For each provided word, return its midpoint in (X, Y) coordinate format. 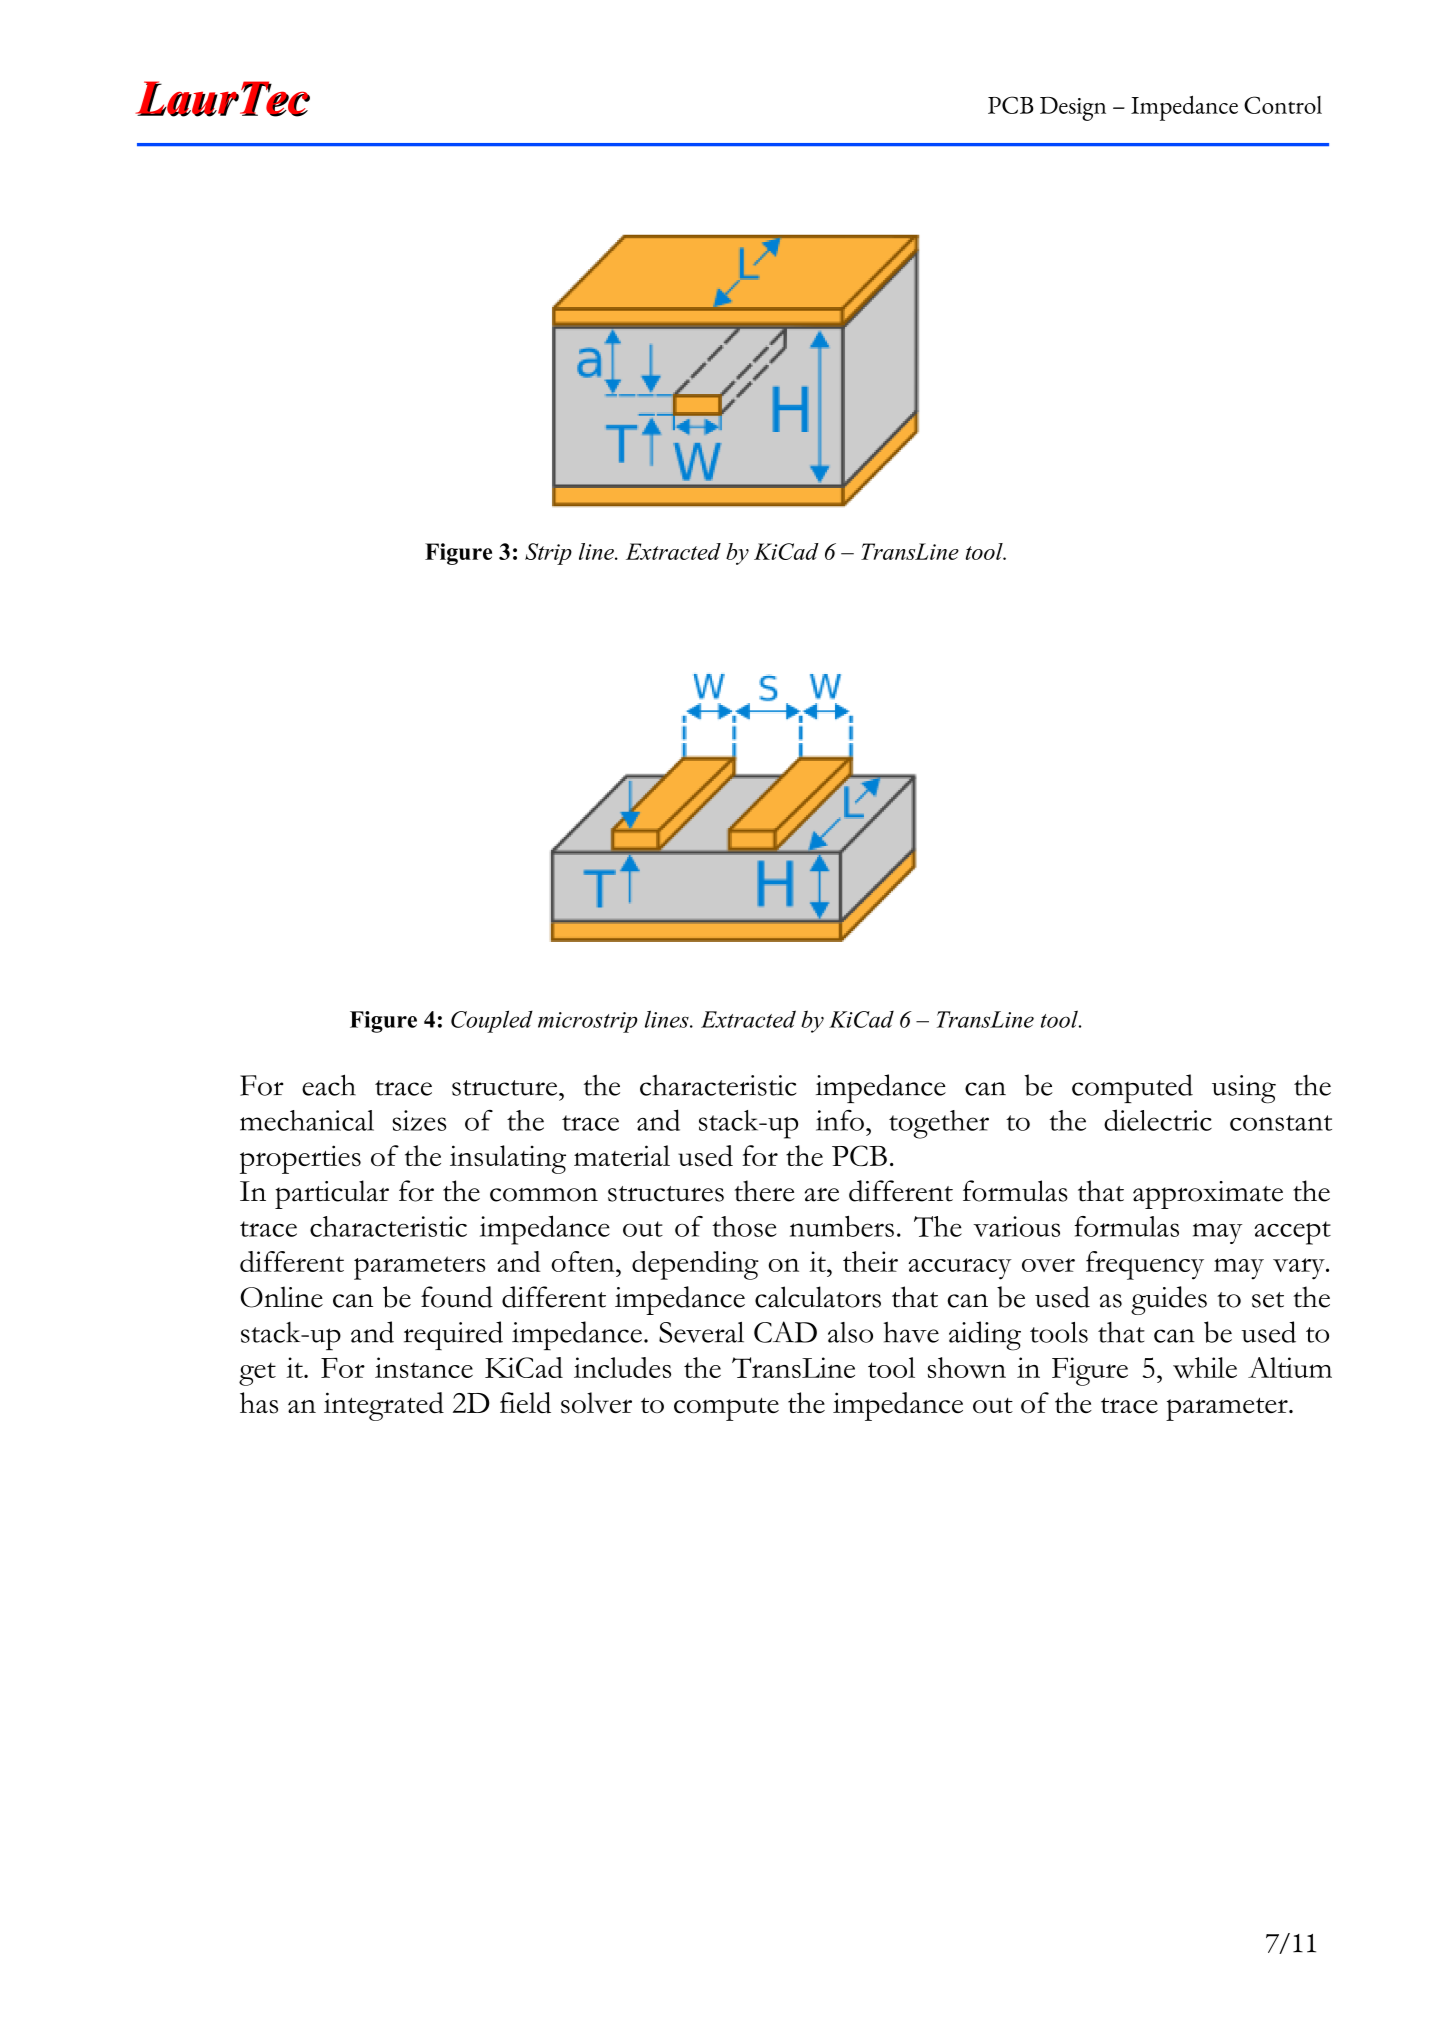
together (939, 1124)
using (1244, 1089)
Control (1283, 105)
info (840, 1120)
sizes (419, 1120)
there (764, 1191)
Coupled (492, 1021)
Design (1073, 109)
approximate (1208, 1195)
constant (1281, 1123)
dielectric (1158, 1120)
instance (424, 1367)
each (329, 1085)
